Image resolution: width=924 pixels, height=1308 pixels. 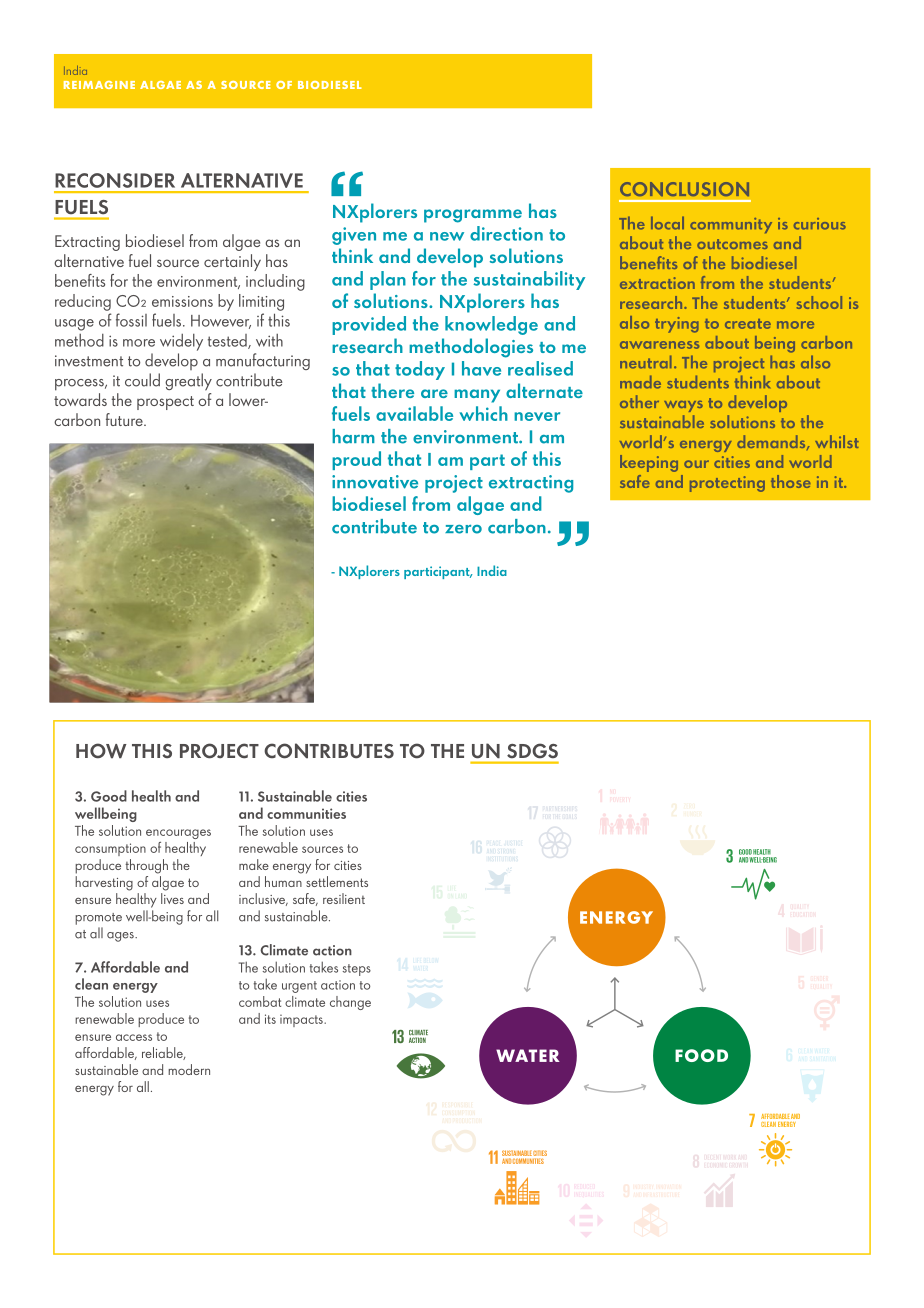 What do you see at coordinates (357, 970) in the screenshot?
I see `steps` at bounding box center [357, 970].
